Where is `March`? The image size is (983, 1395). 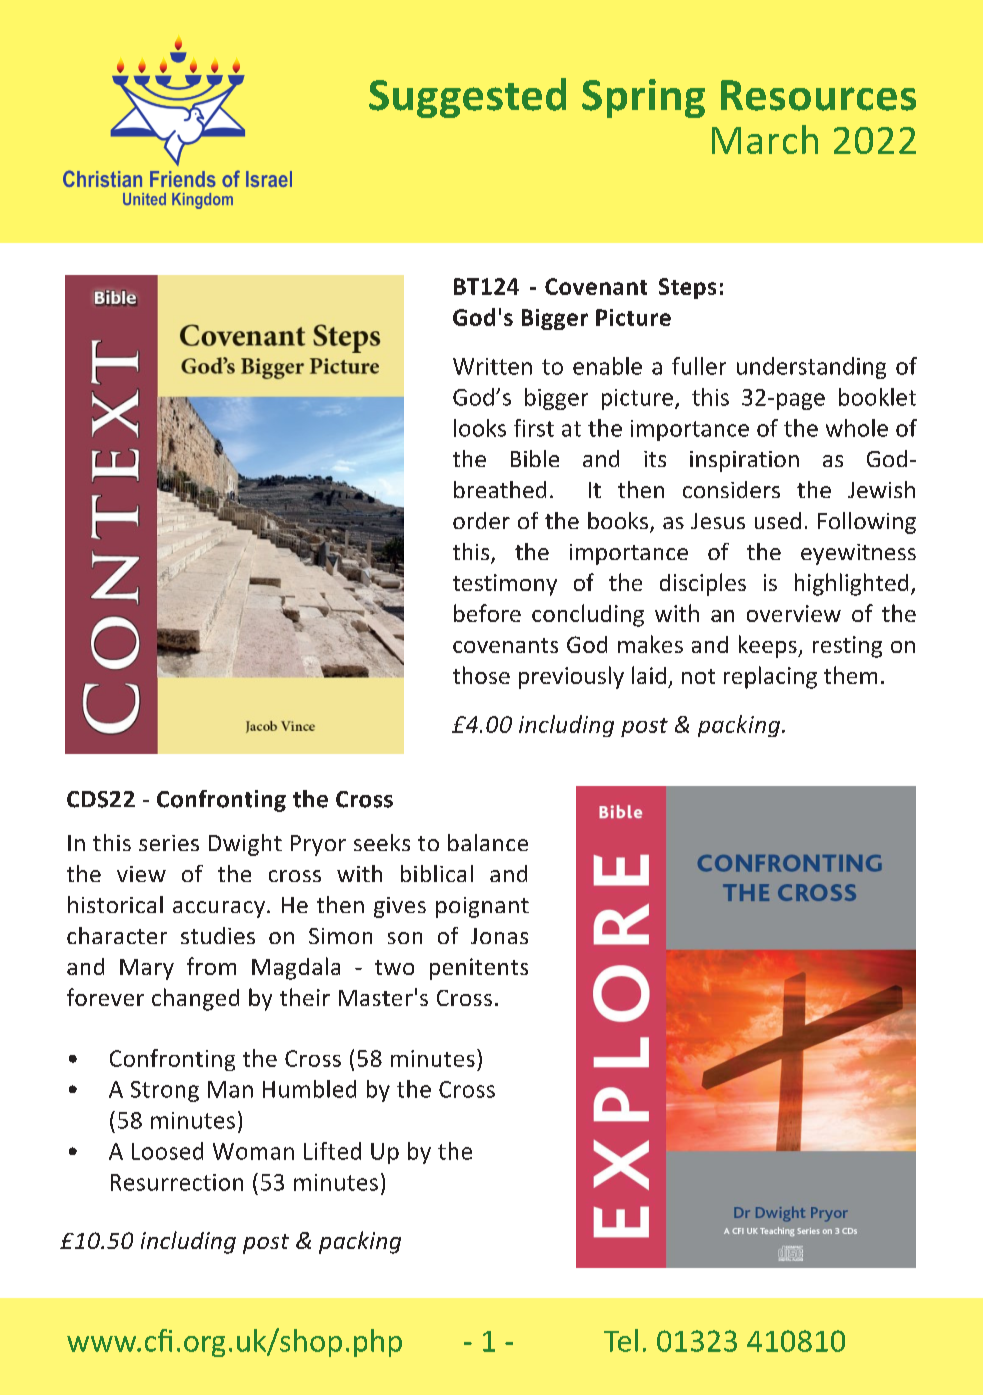 March is located at coordinates (765, 139).
